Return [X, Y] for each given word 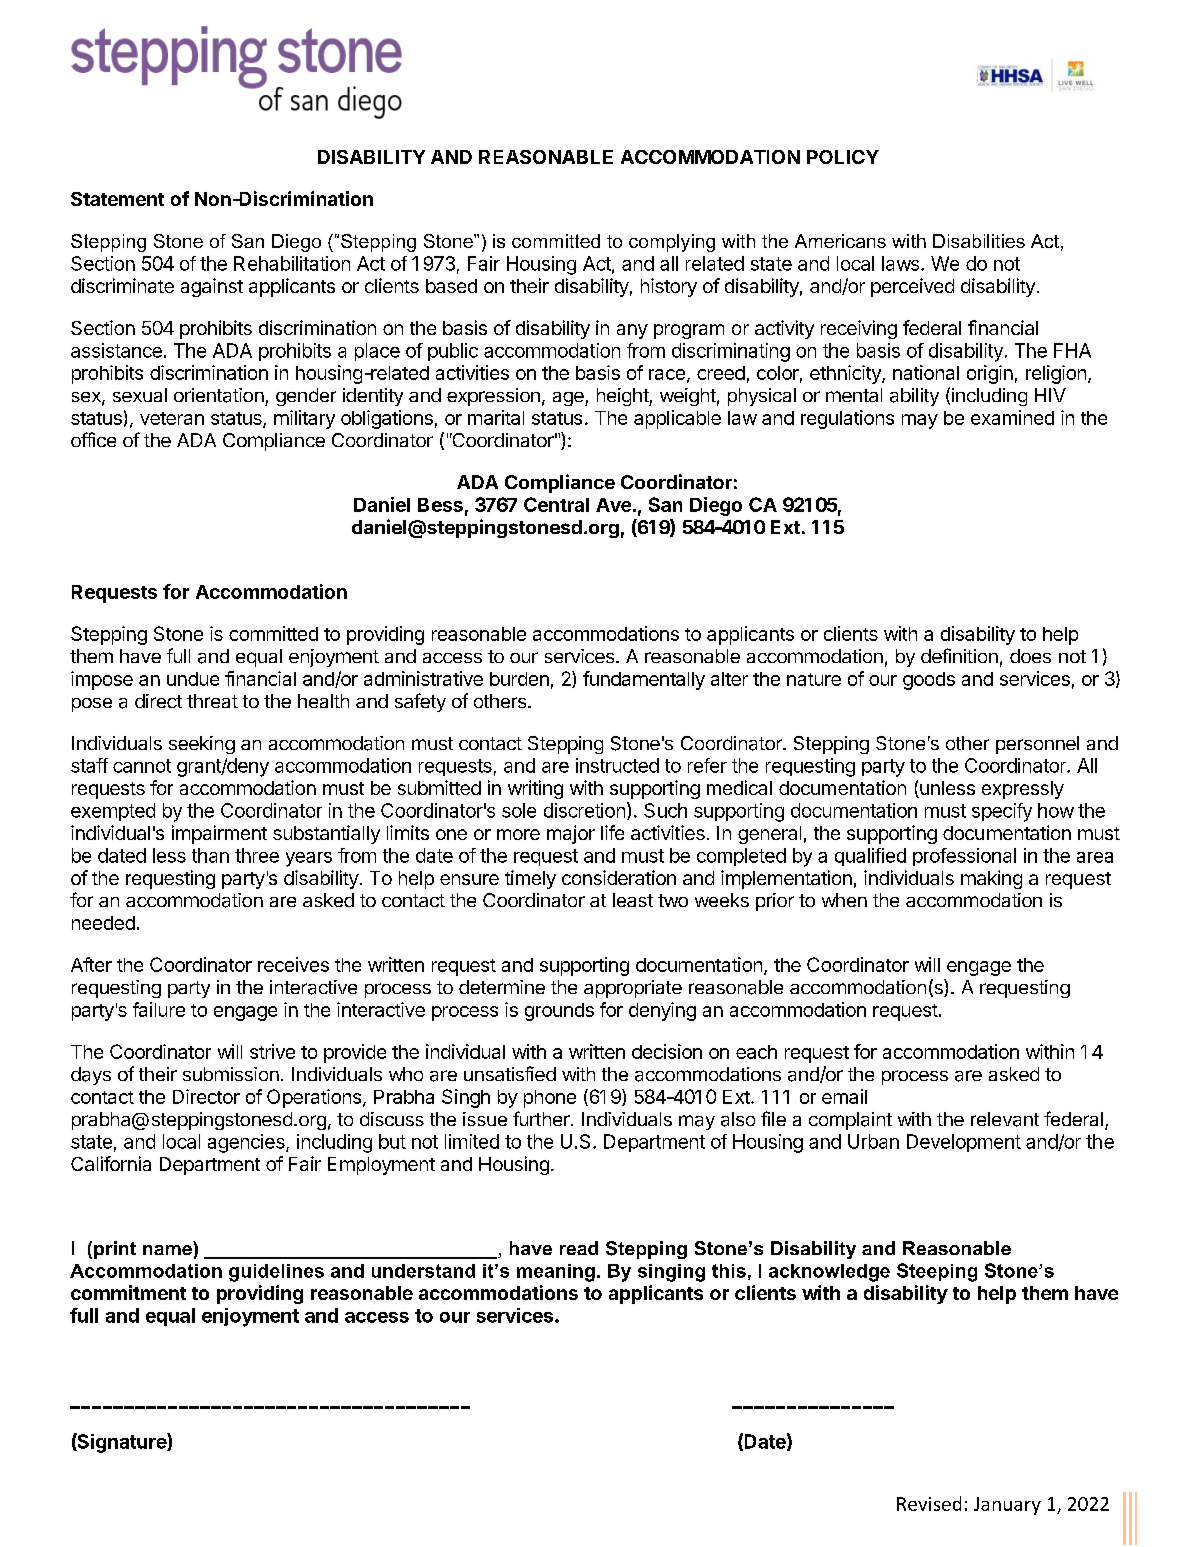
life [612, 832]
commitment [128, 1292]
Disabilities [979, 241]
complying [672, 243]
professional [964, 857]
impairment [219, 834]
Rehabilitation [292, 263]
